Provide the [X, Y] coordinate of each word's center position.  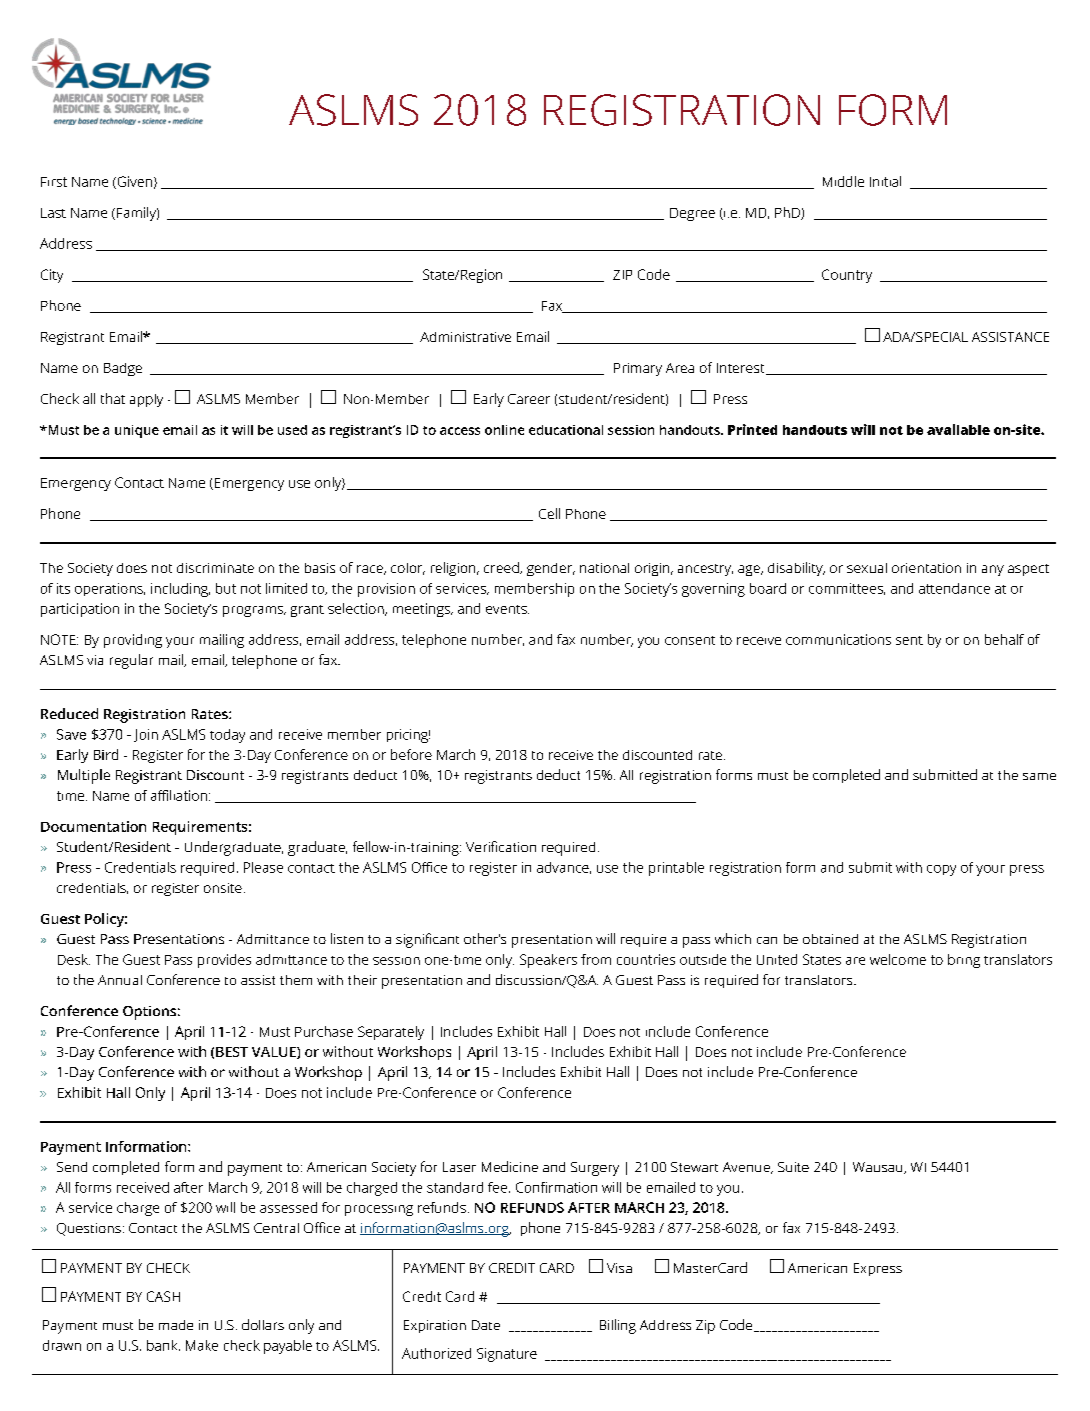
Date [486, 1325]
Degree [692, 214]
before [411, 754]
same [1039, 776]
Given [133, 182]
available [958, 429]
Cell [549, 513]
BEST [232, 1052]
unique [137, 431]
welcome [898, 959]
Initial [885, 181]
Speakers [548, 961]
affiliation [179, 795]
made [176, 1325]
